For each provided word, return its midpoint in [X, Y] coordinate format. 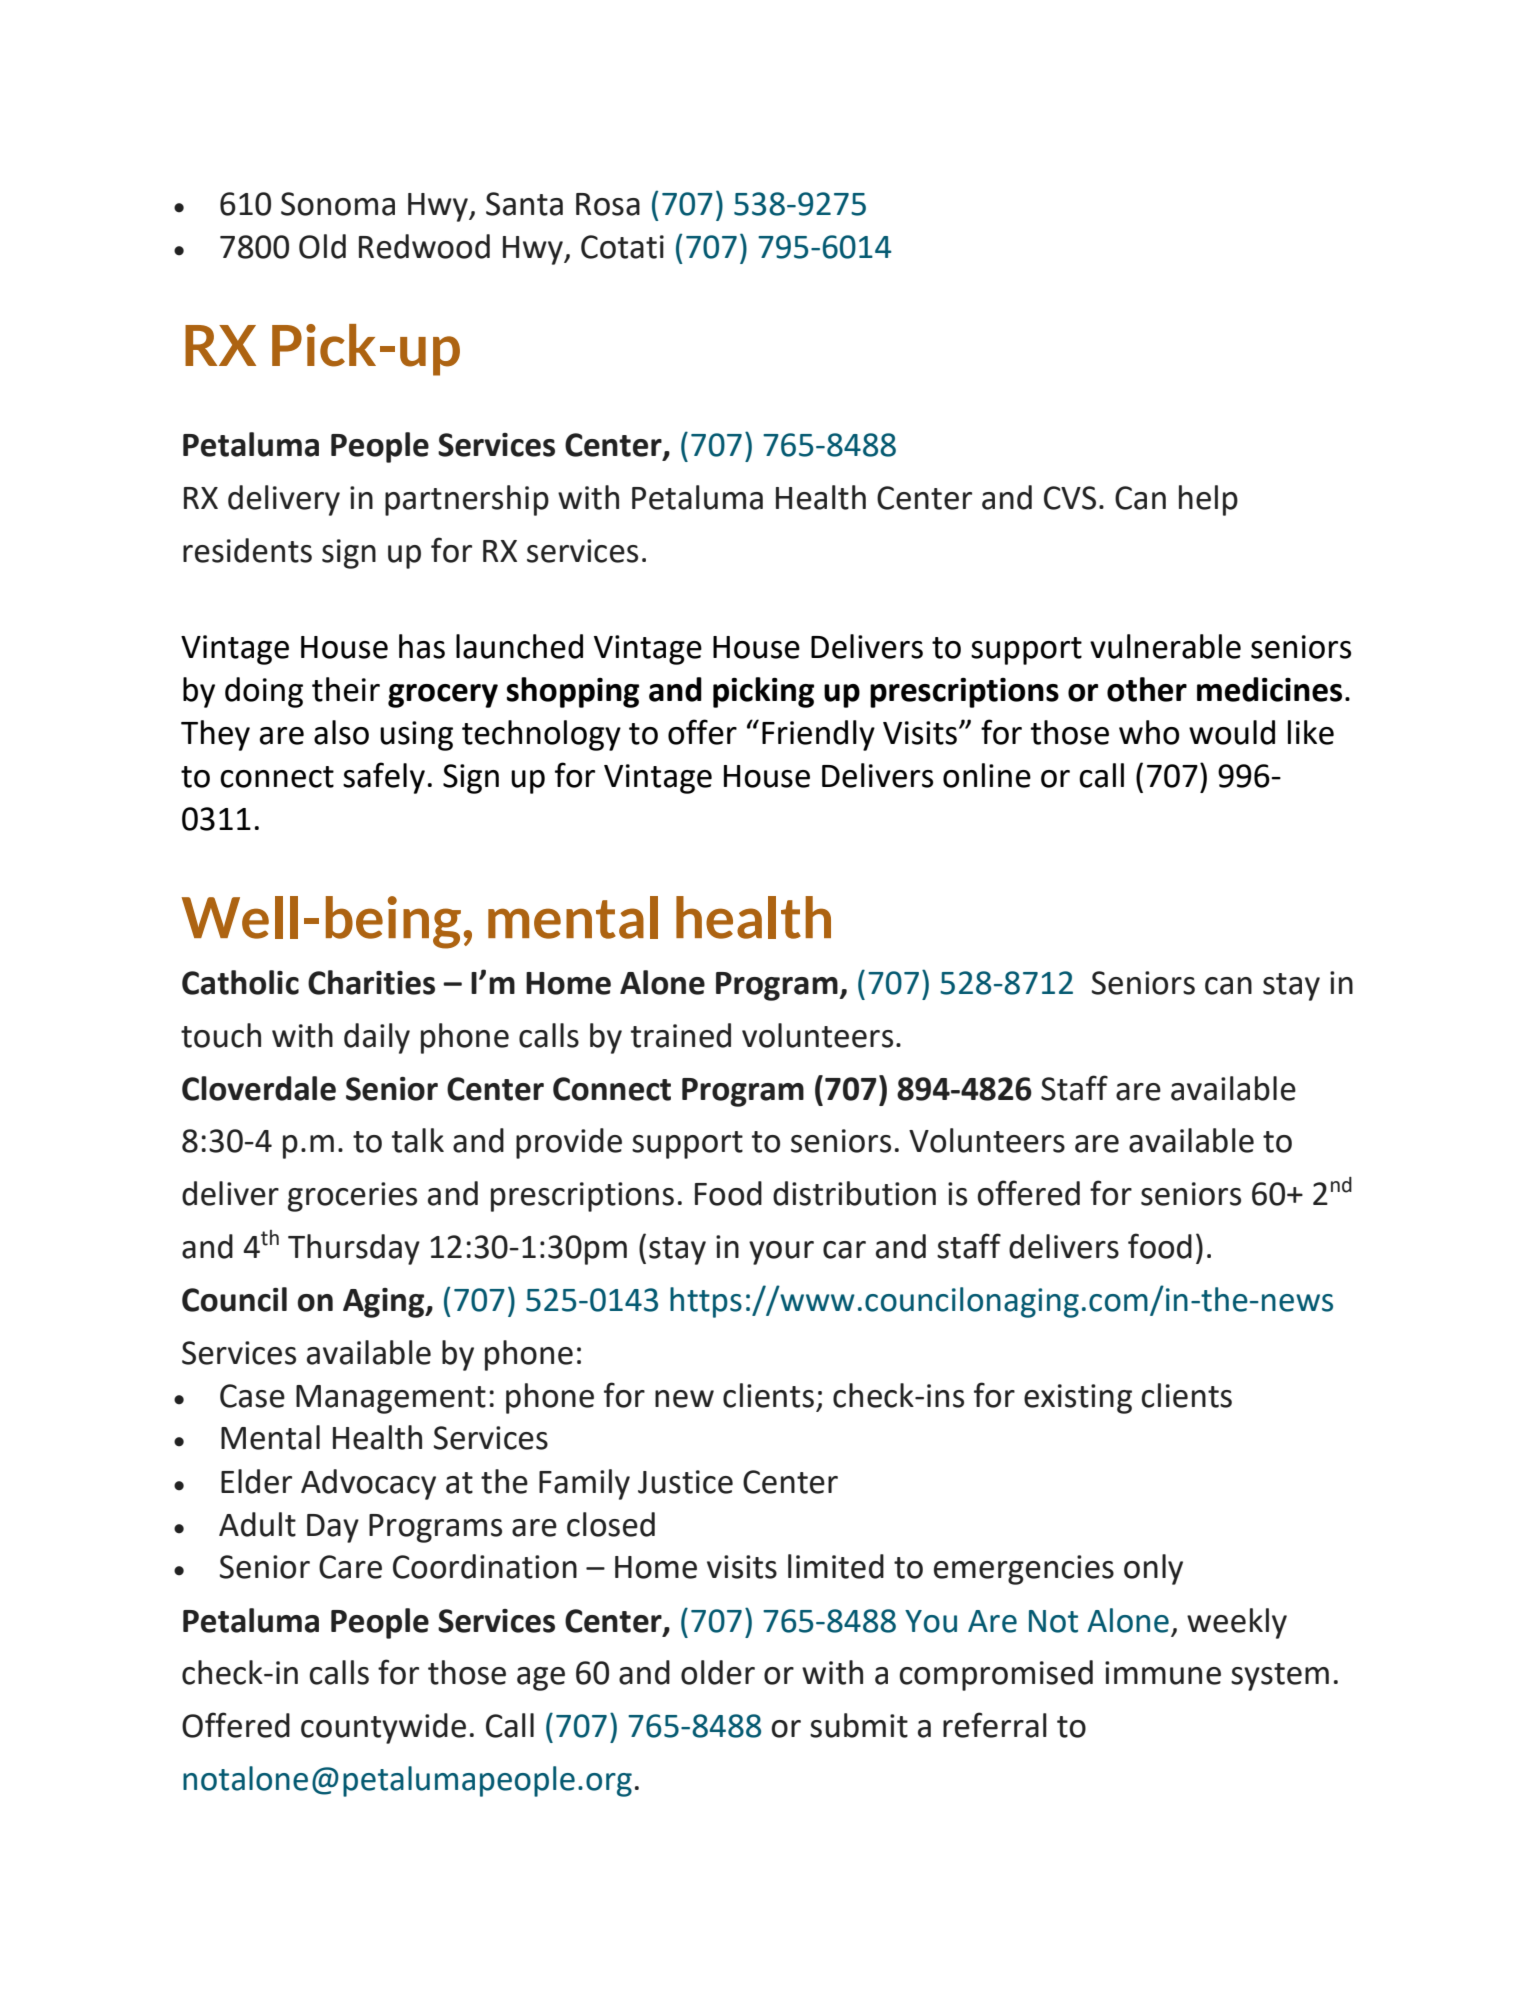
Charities [371, 982]
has [422, 646]
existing [1078, 1399]
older [718, 1672]
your [781, 1253]
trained [681, 1035]
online [987, 775]
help [1208, 500]
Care [350, 1567]
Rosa [608, 204]
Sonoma [338, 204]
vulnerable [1165, 646]
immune [1163, 1673]
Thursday [354, 1249]
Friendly [818, 735]
